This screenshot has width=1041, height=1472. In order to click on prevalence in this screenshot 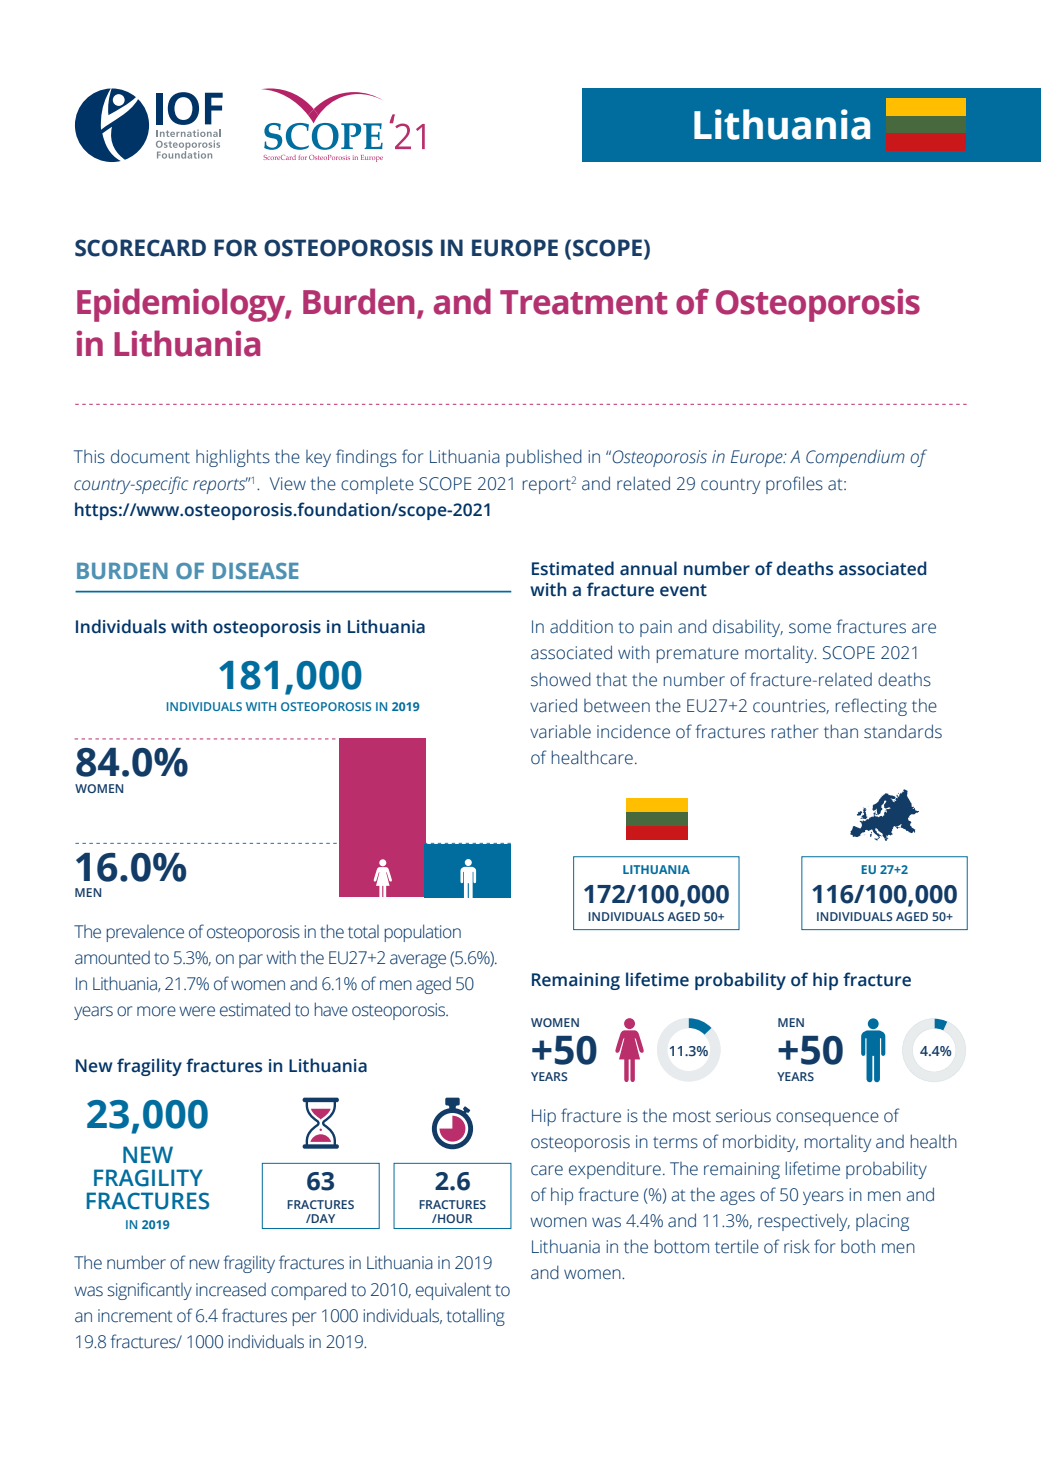, I will do `click(145, 933)`.
